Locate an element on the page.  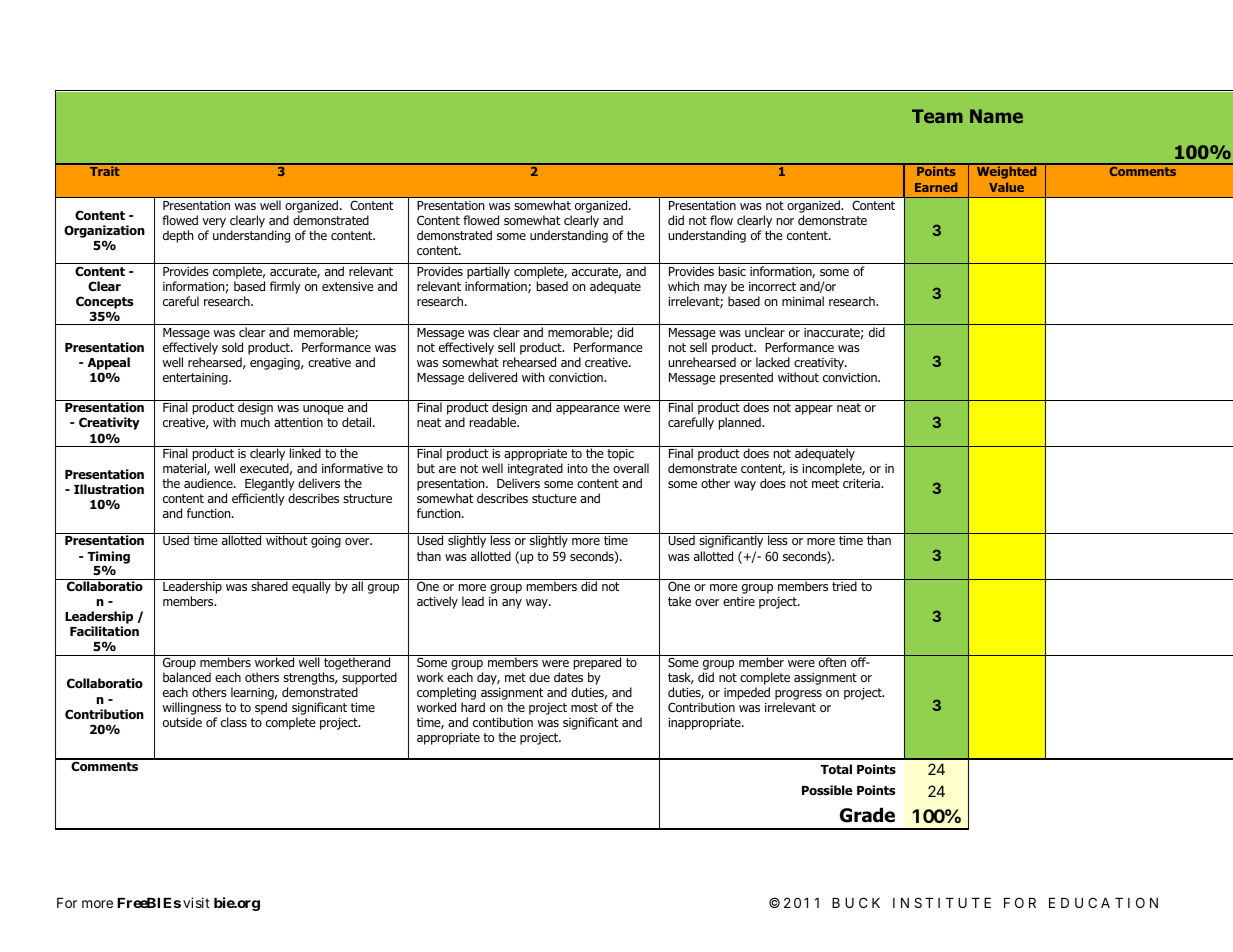
delivered is located at coordinates (492, 377).
